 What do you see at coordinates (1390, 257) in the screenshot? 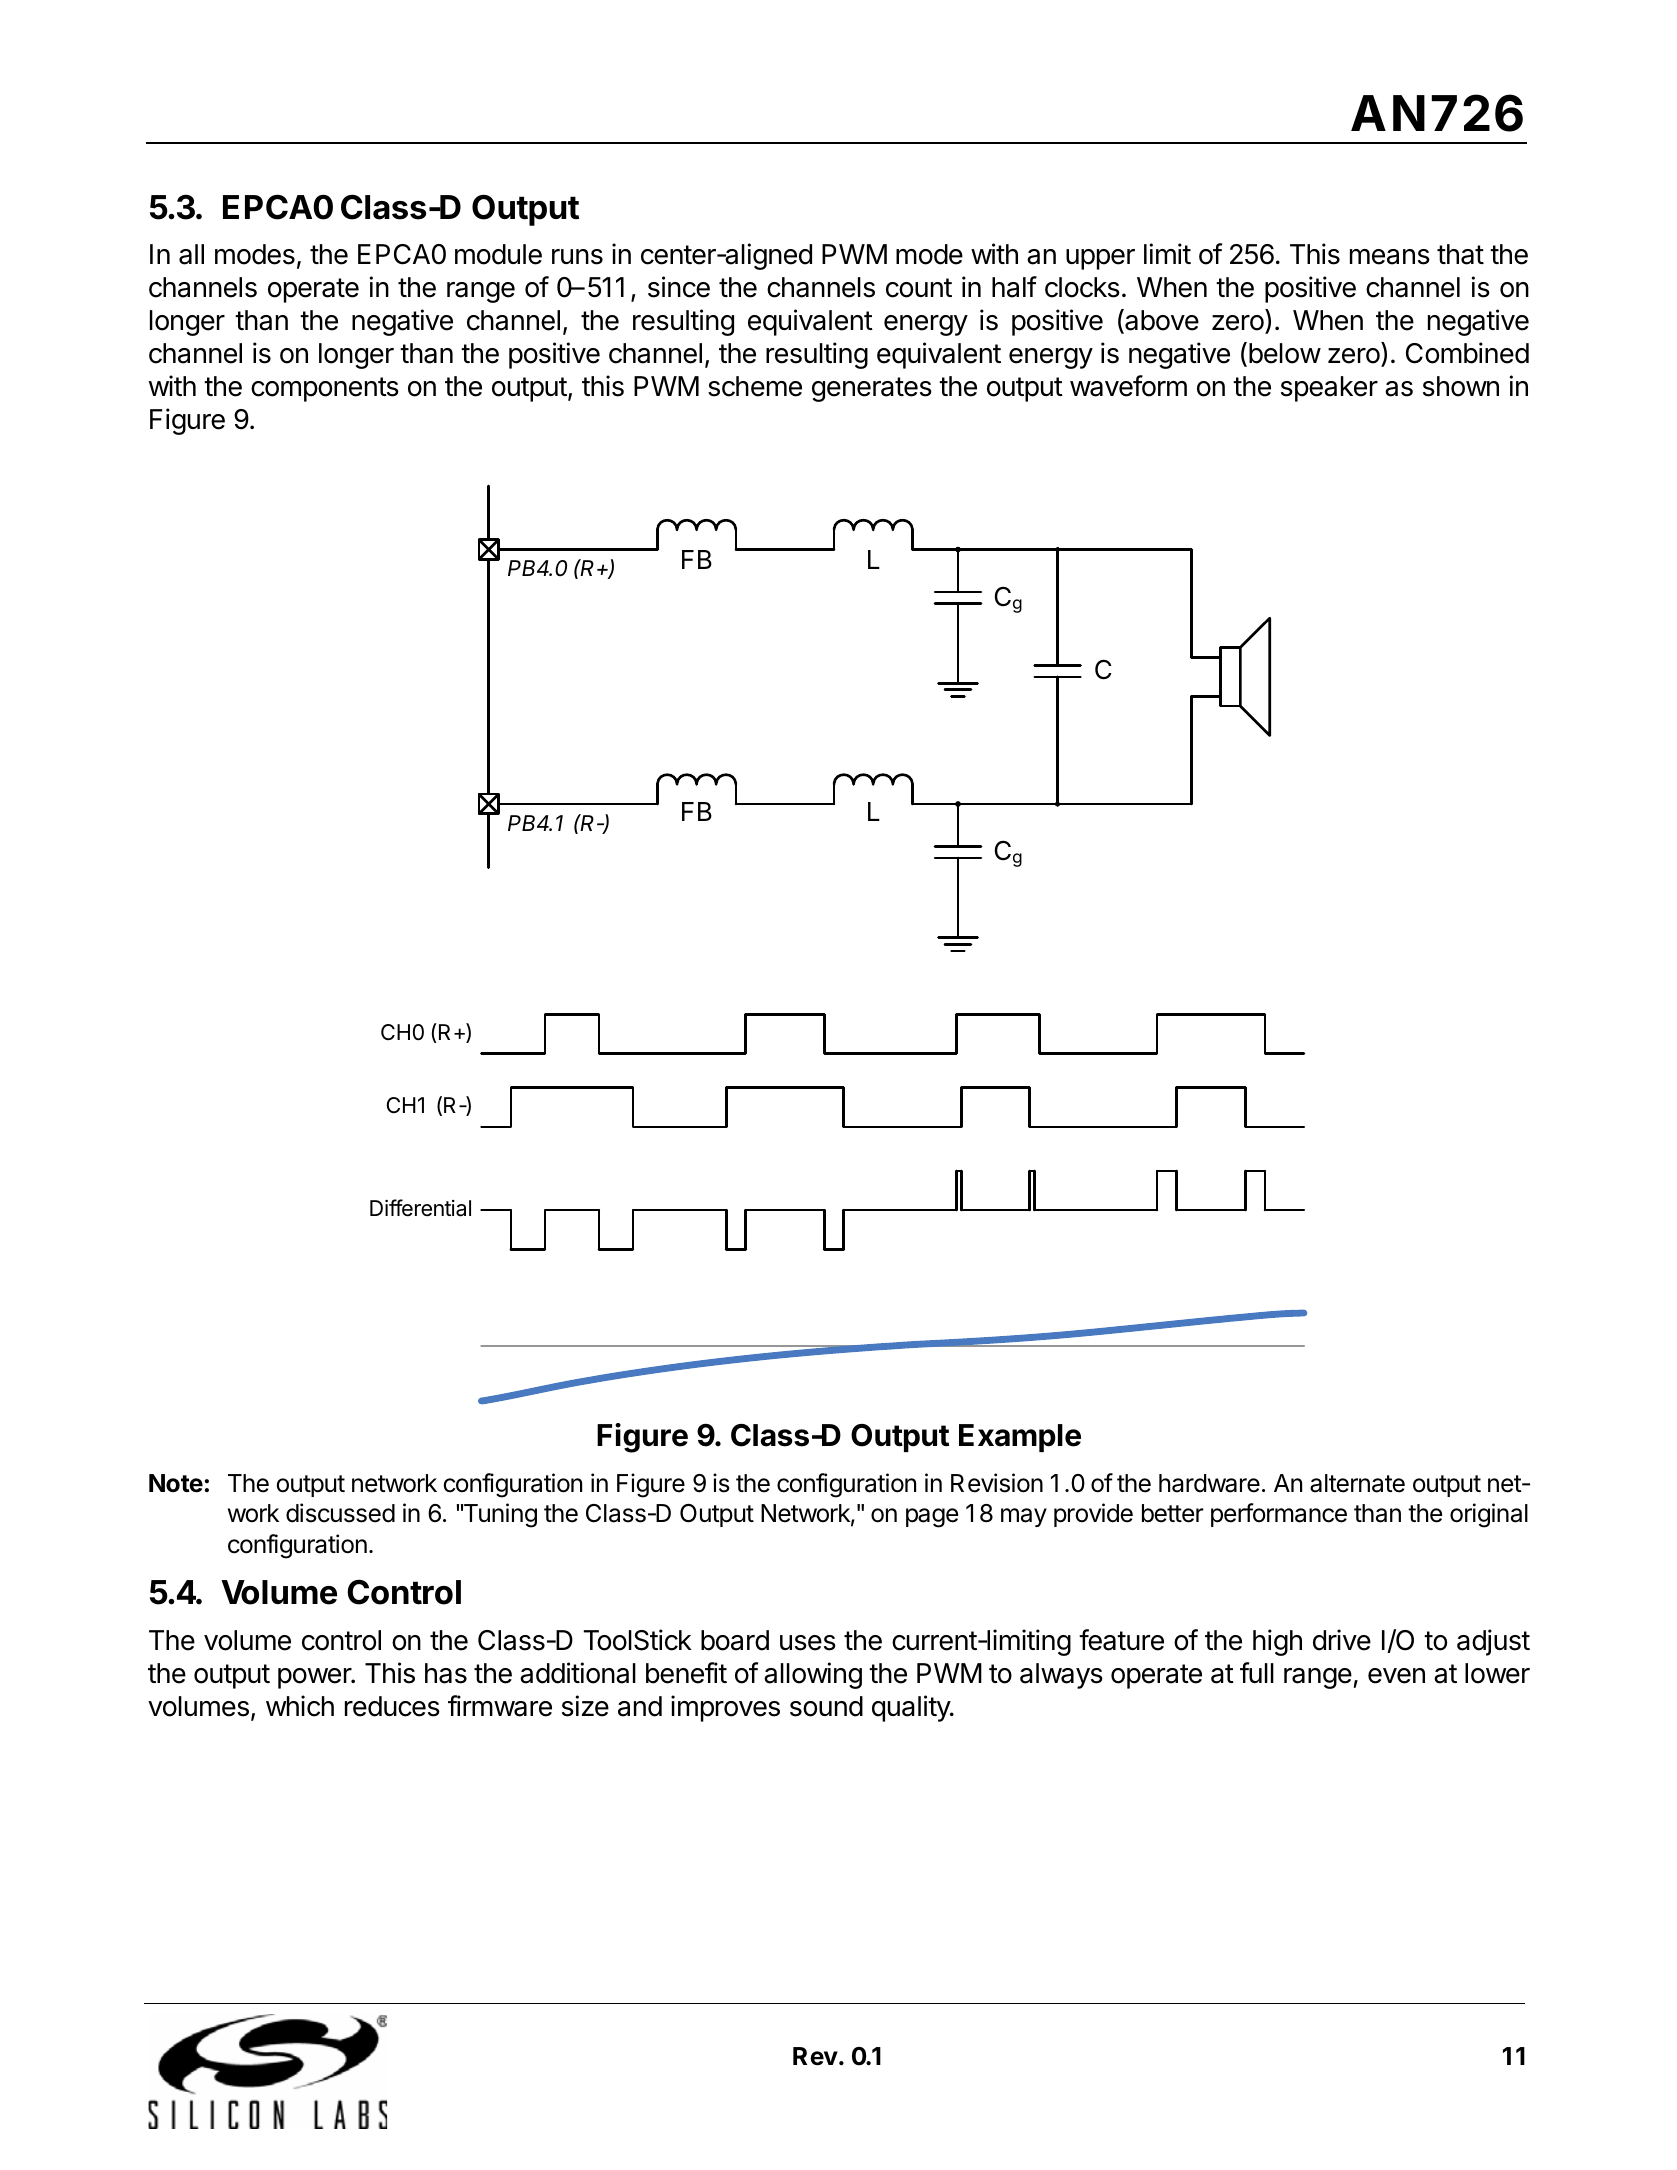
I see `means` at bounding box center [1390, 257].
